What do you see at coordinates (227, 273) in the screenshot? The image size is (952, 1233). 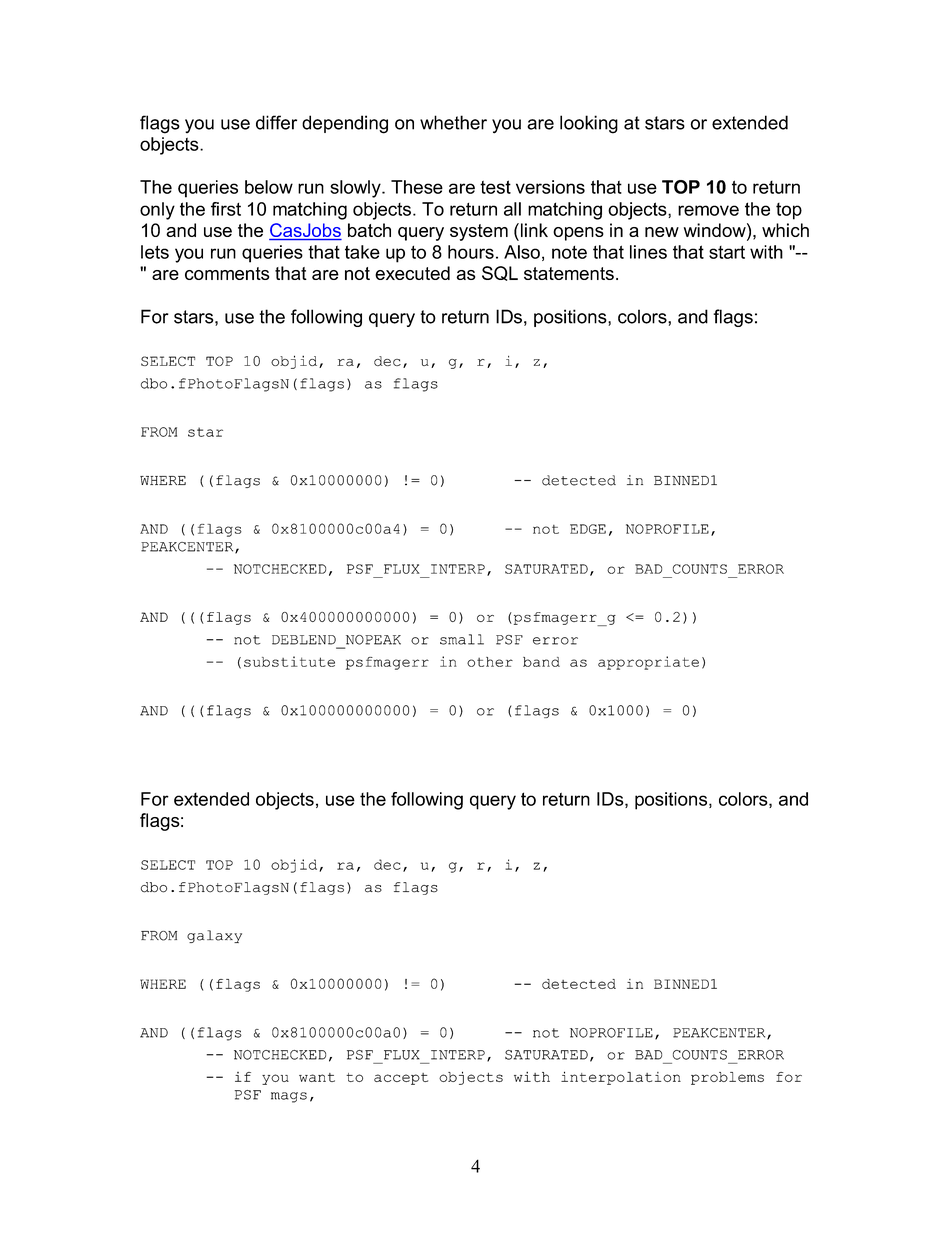 I see `comments` at bounding box center [227, 273].
